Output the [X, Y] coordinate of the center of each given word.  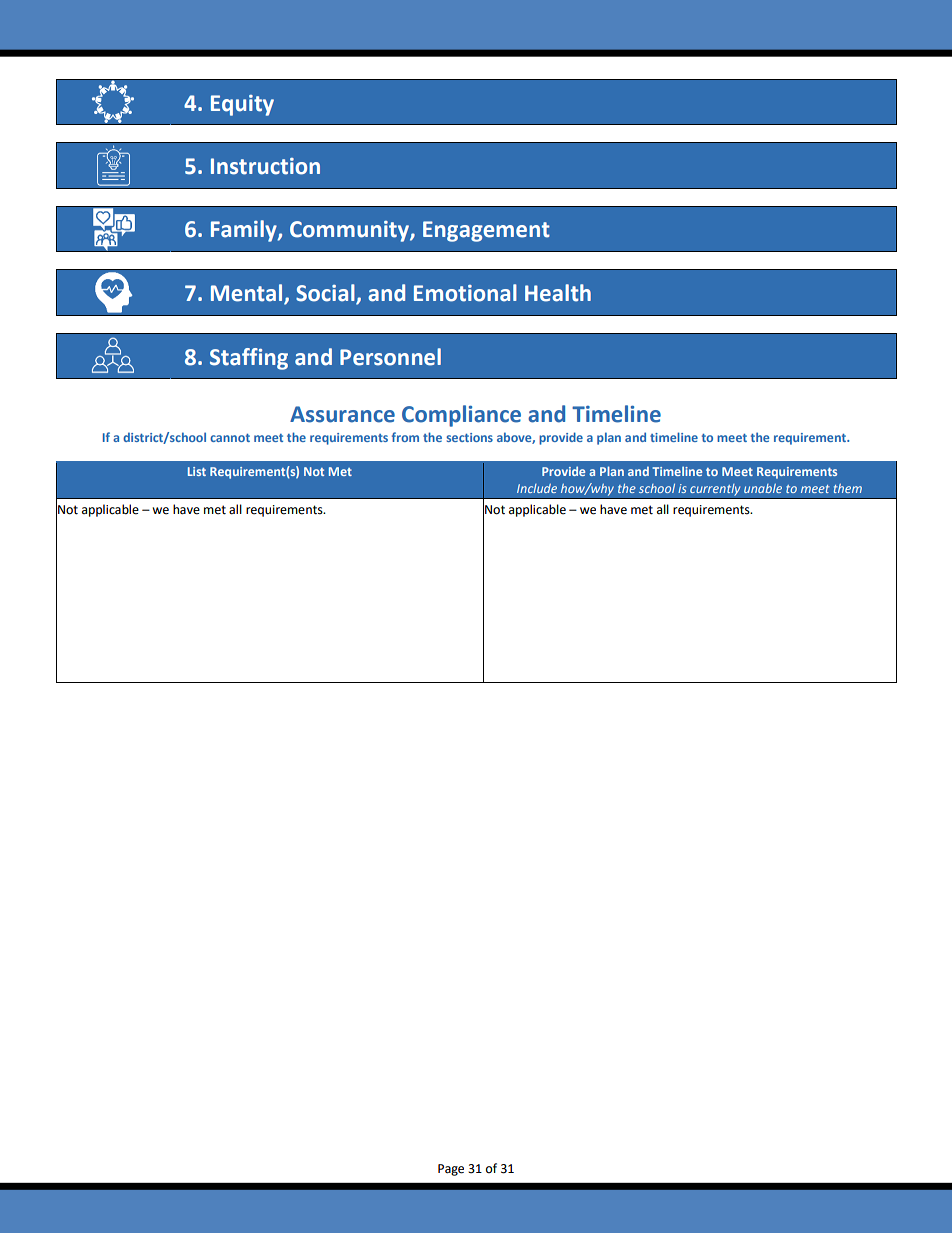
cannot [230, 438]
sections [469, 437]
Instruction [265, 166]
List [197, 471]
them [848, 488]
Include [537, 488]
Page [451, 1170]
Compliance [461, 416]
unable [763, 488]
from [405, 437]
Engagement [486, 231]
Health [558, 293]
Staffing [249, 359]
